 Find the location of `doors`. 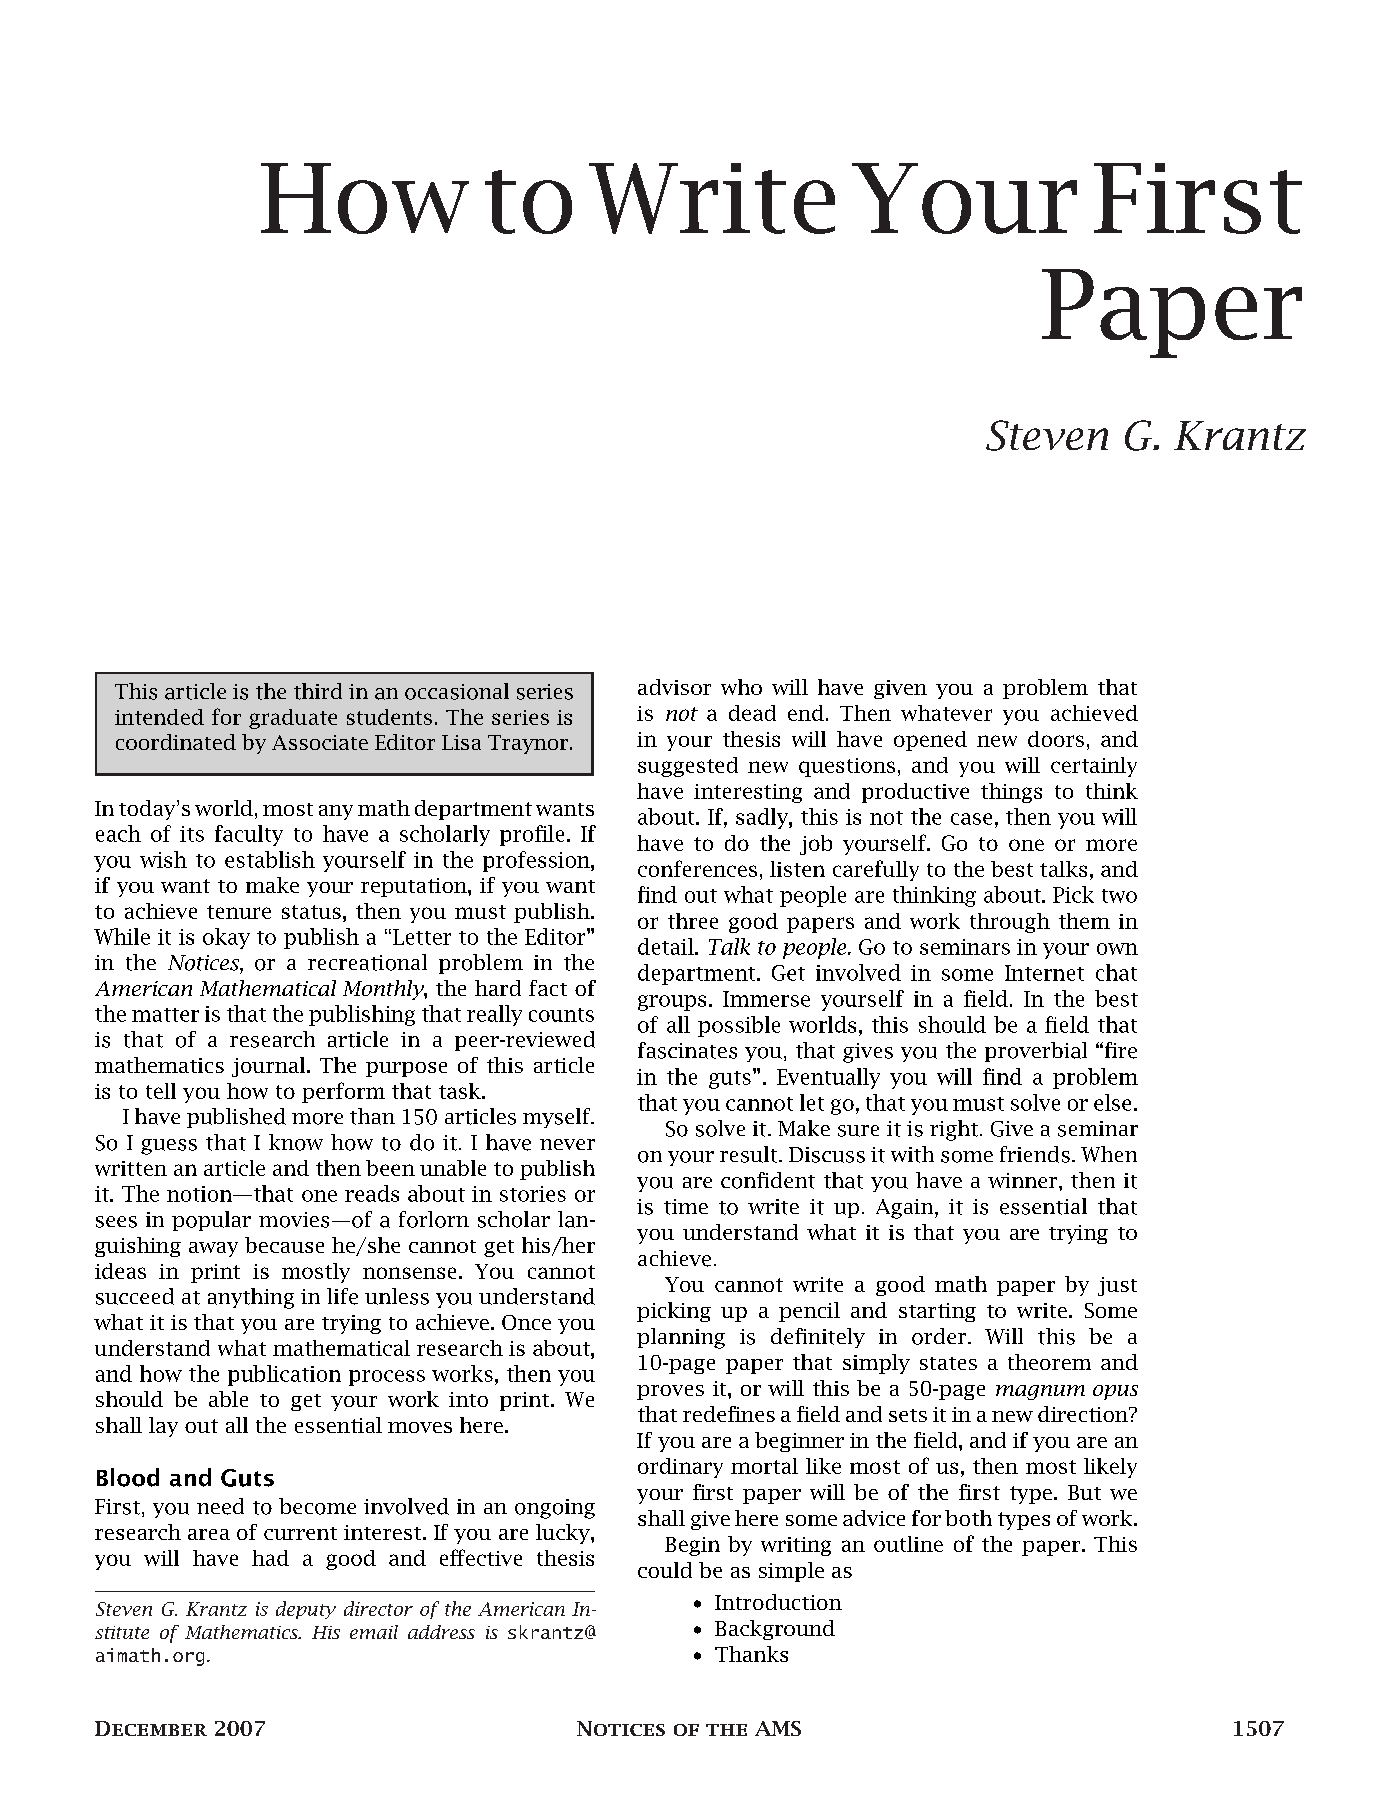

doors is located at coordinates (1056, 739).
